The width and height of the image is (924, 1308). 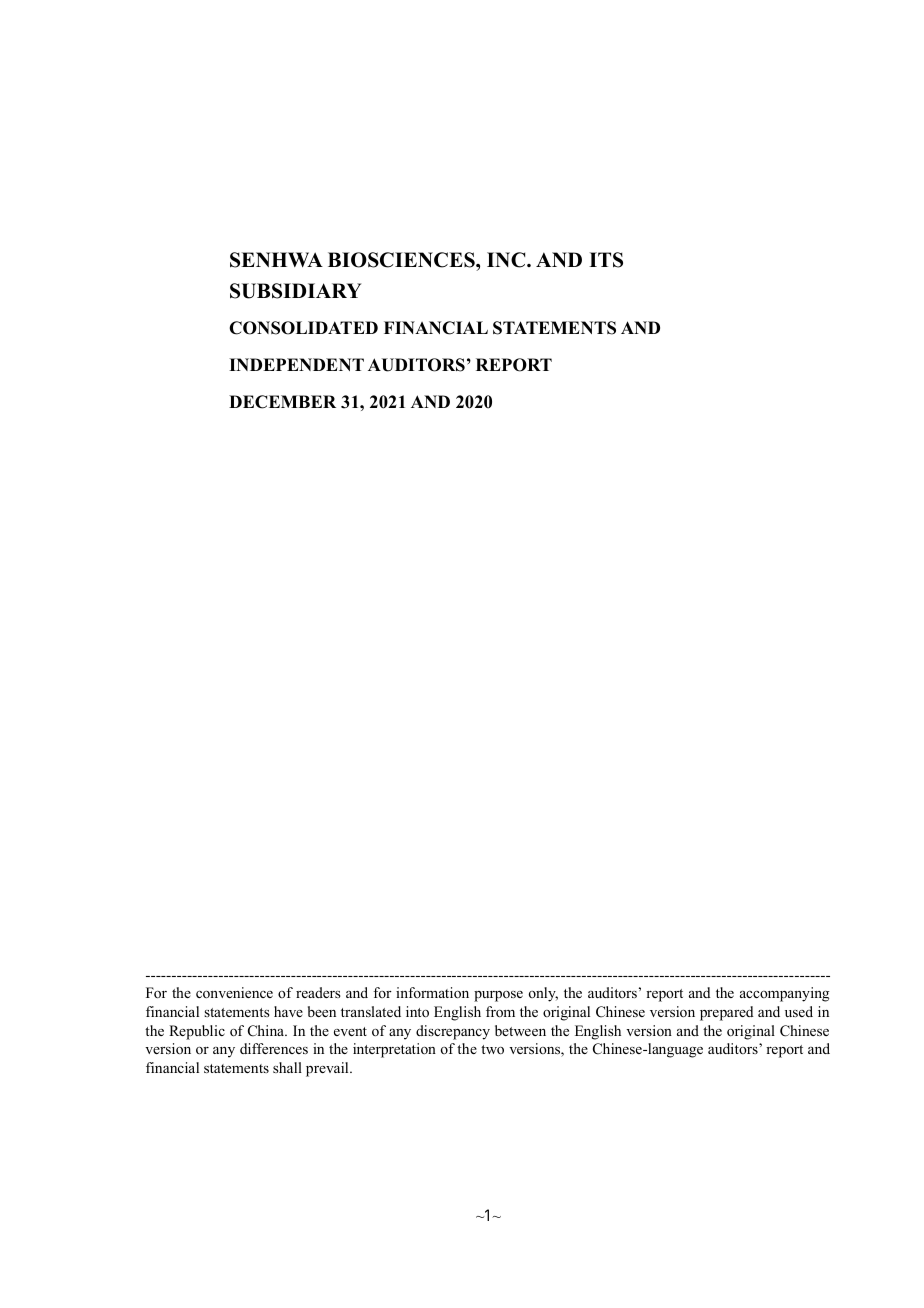 I want to click on accompanying, so click(x=784, y=994).
